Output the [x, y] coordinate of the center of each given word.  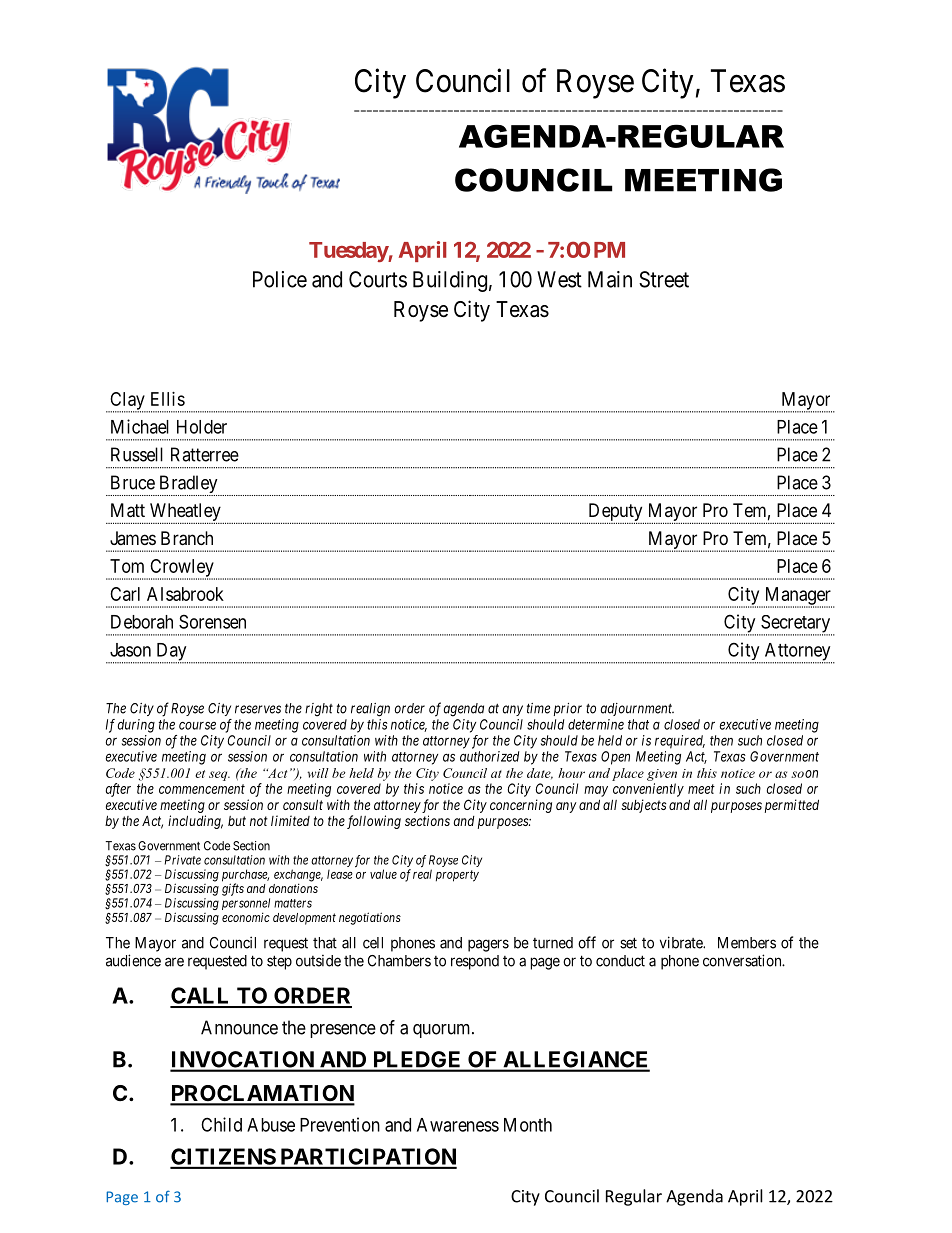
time [538, 708]
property [457, 876]
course [197, 725]
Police [280, 279]
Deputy [615, 513]
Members [747, 943]
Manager [797, 597]
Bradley [188, 485]
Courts [378, 279]
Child [221, 1124]
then [721, 740]
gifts [233, 889]
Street [664, 279]
